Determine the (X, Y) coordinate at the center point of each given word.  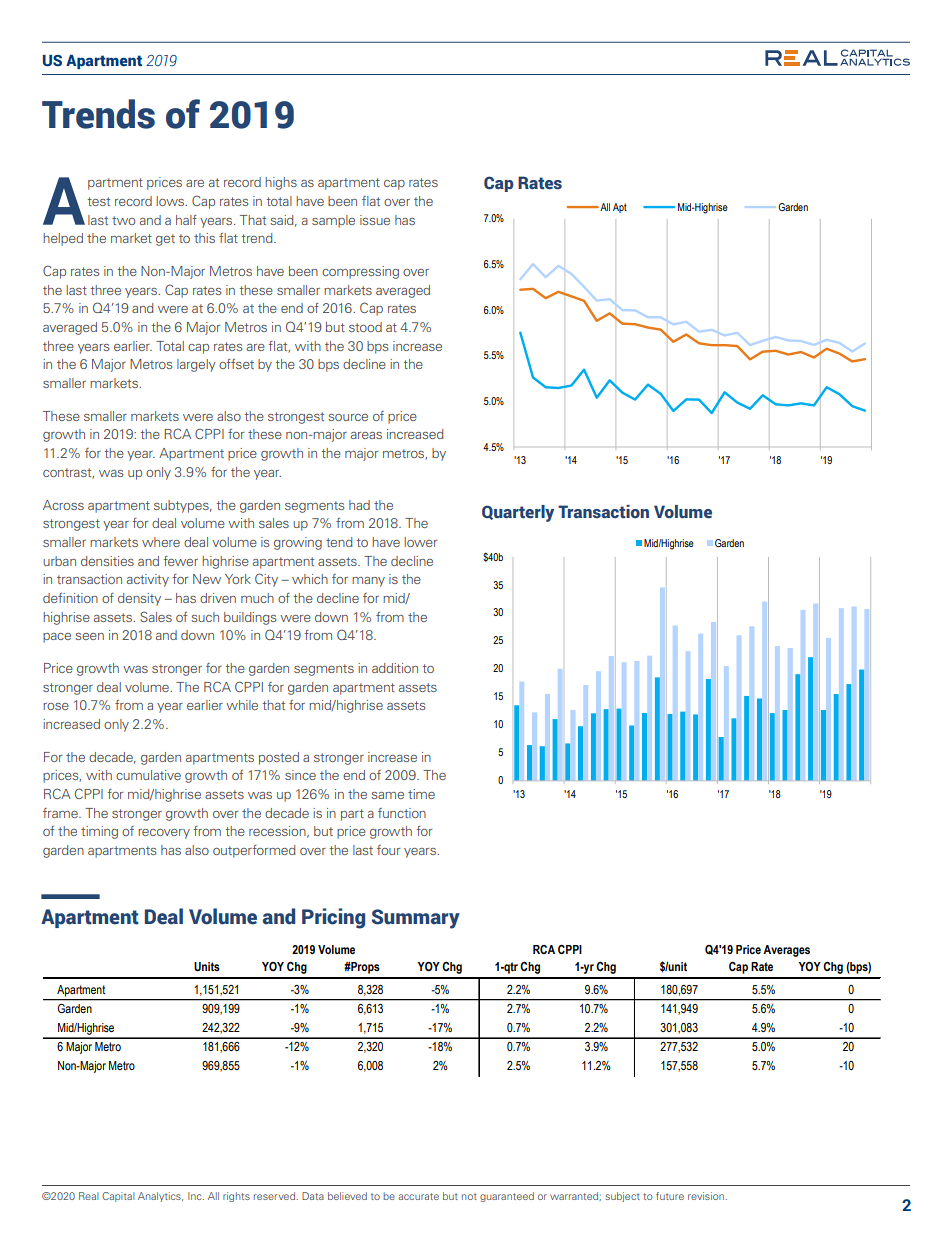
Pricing (333, 918)
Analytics (160, 1197)
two (123, 220)
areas (366, 435)
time (421, 794)
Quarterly (518, 513)
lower (420, 542)
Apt (620, 208)
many (368, 582)
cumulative (148, 775)
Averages (786, 951)
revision (707, 1196)
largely (196, 365)
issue (375, 220)
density (139, 599)
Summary (416, 919)
